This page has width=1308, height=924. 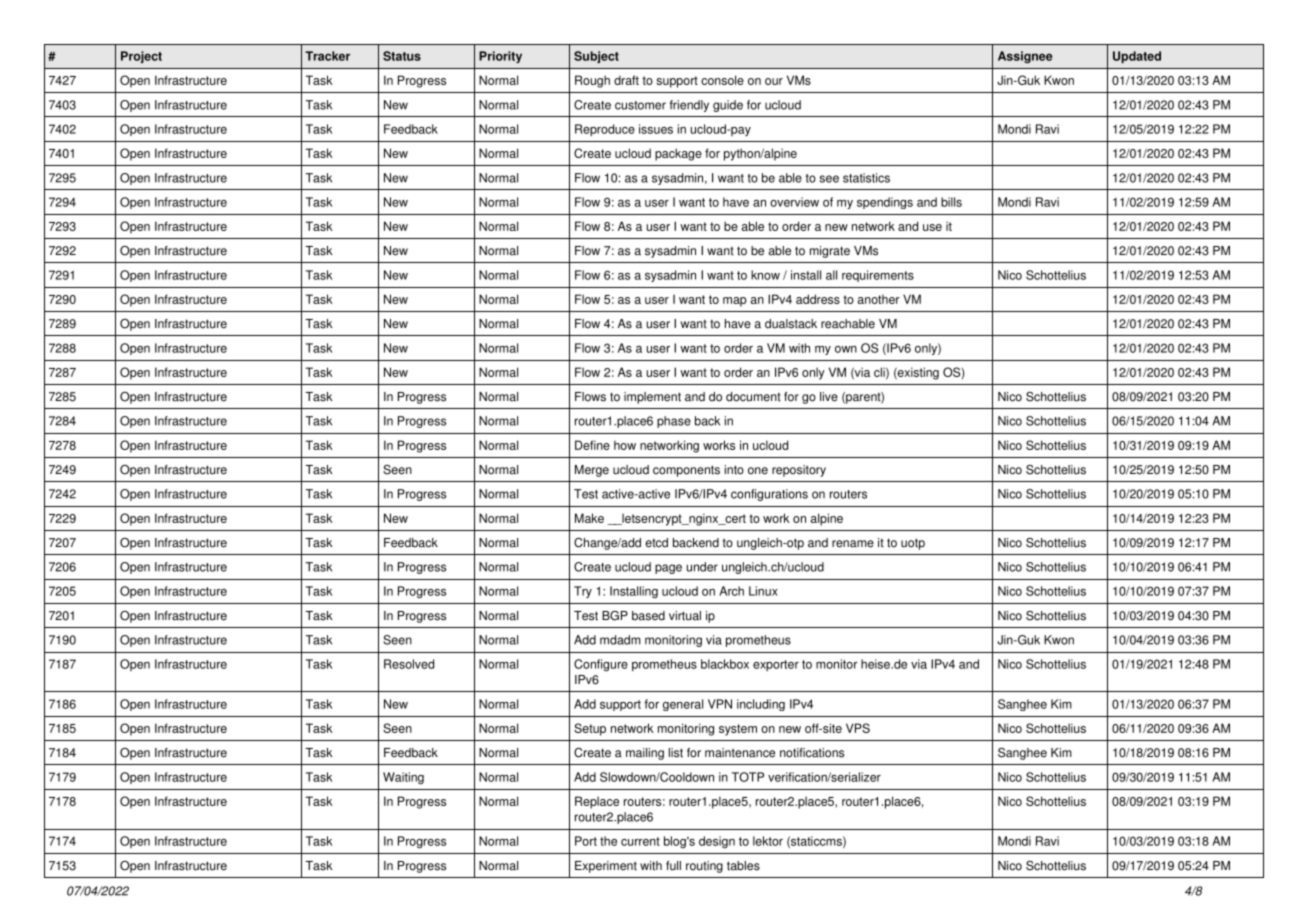 What do you see at coordinates (640, 841) in the page?
I see `current` at bounding box center [640, 841].
